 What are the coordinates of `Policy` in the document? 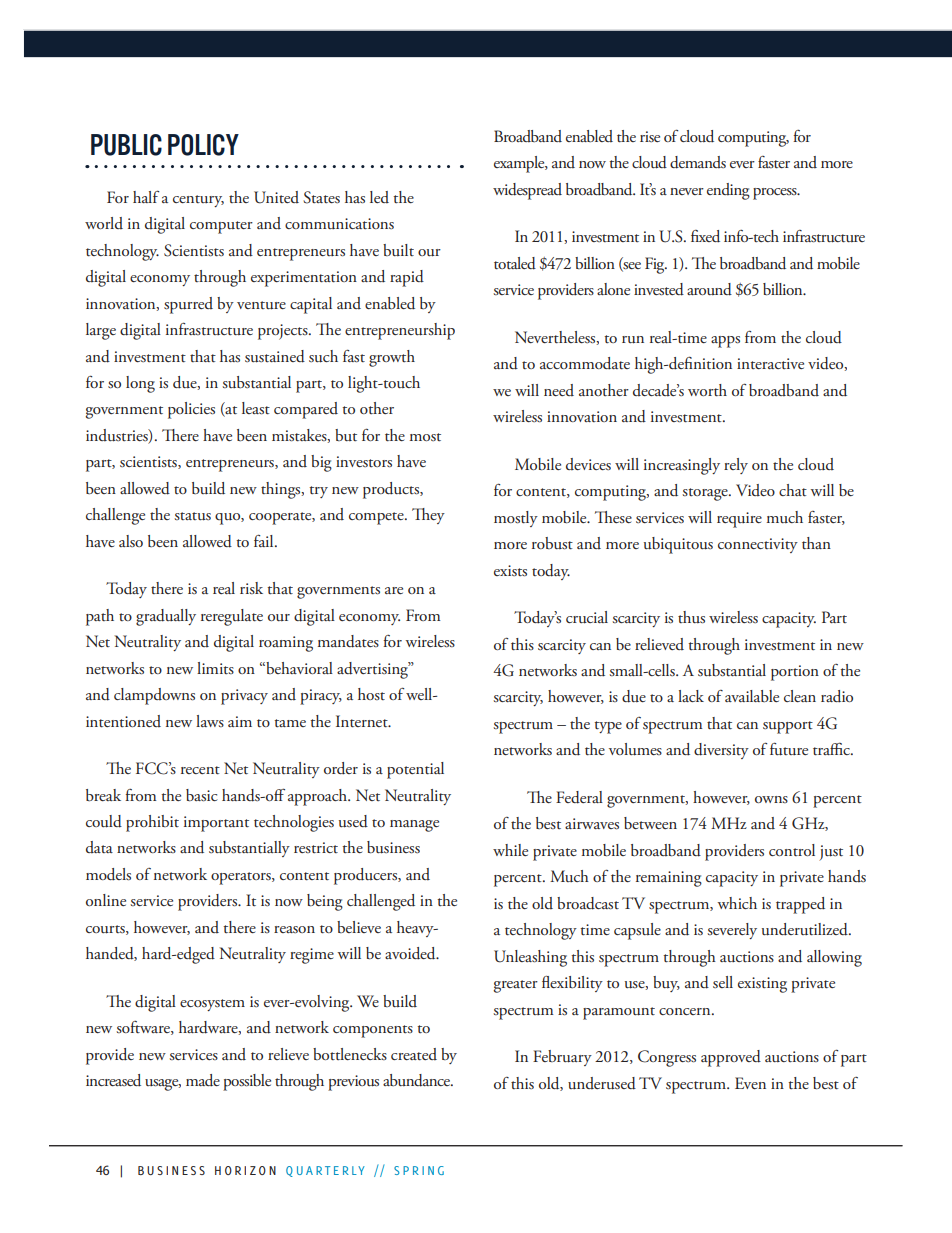 It's located at (203, 145).
